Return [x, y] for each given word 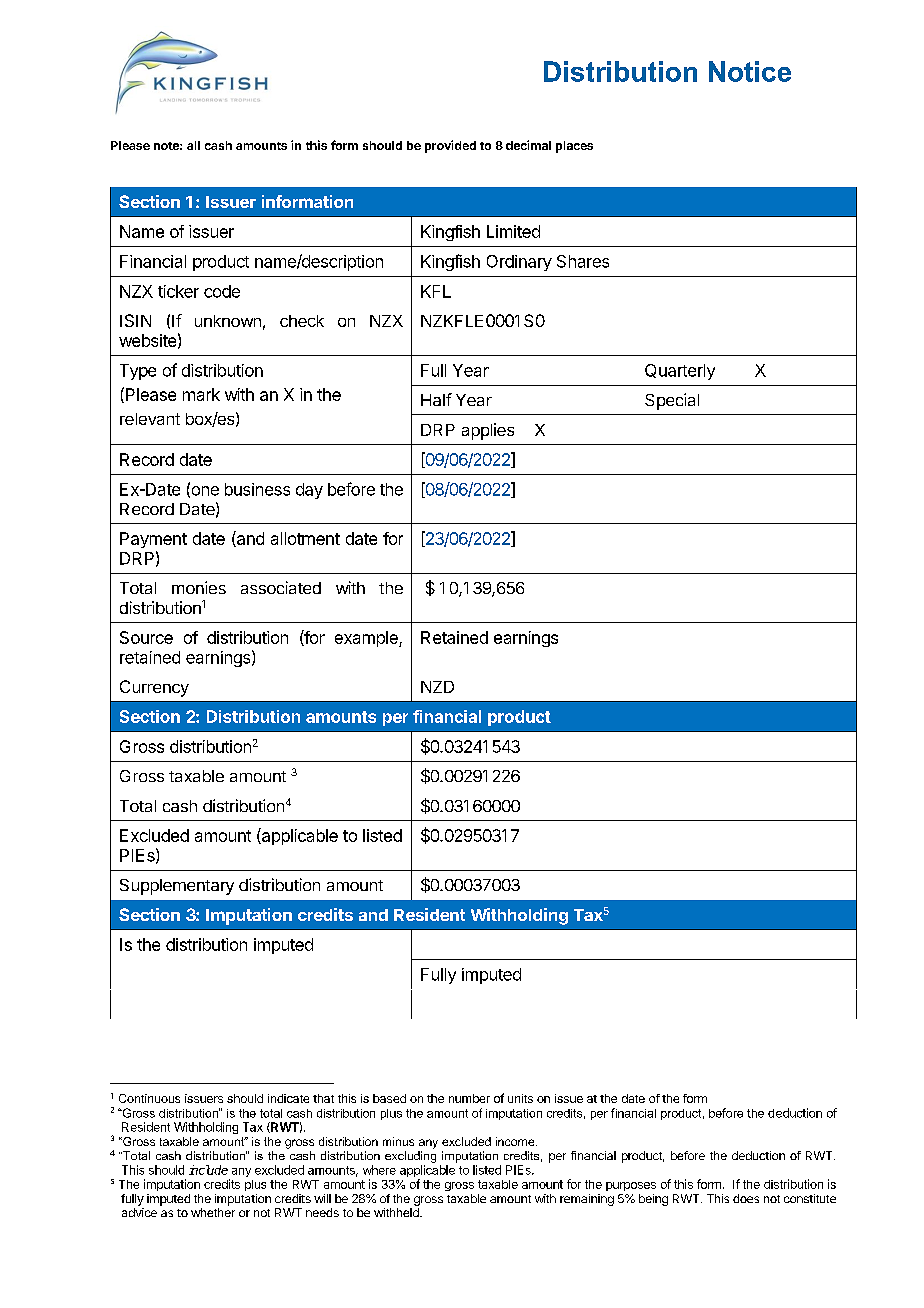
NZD [437, 687]
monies [199, 587]
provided [450, 146]
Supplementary [177, 887]
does [746, 1198]
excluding [410, 1157]
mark [201, 394]
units [520, 1098]
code [222, 291]
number [469, 1098]
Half [436, 399]
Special [672, 401]
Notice [750, 71]
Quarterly [680, 372]
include [208, 1170]
